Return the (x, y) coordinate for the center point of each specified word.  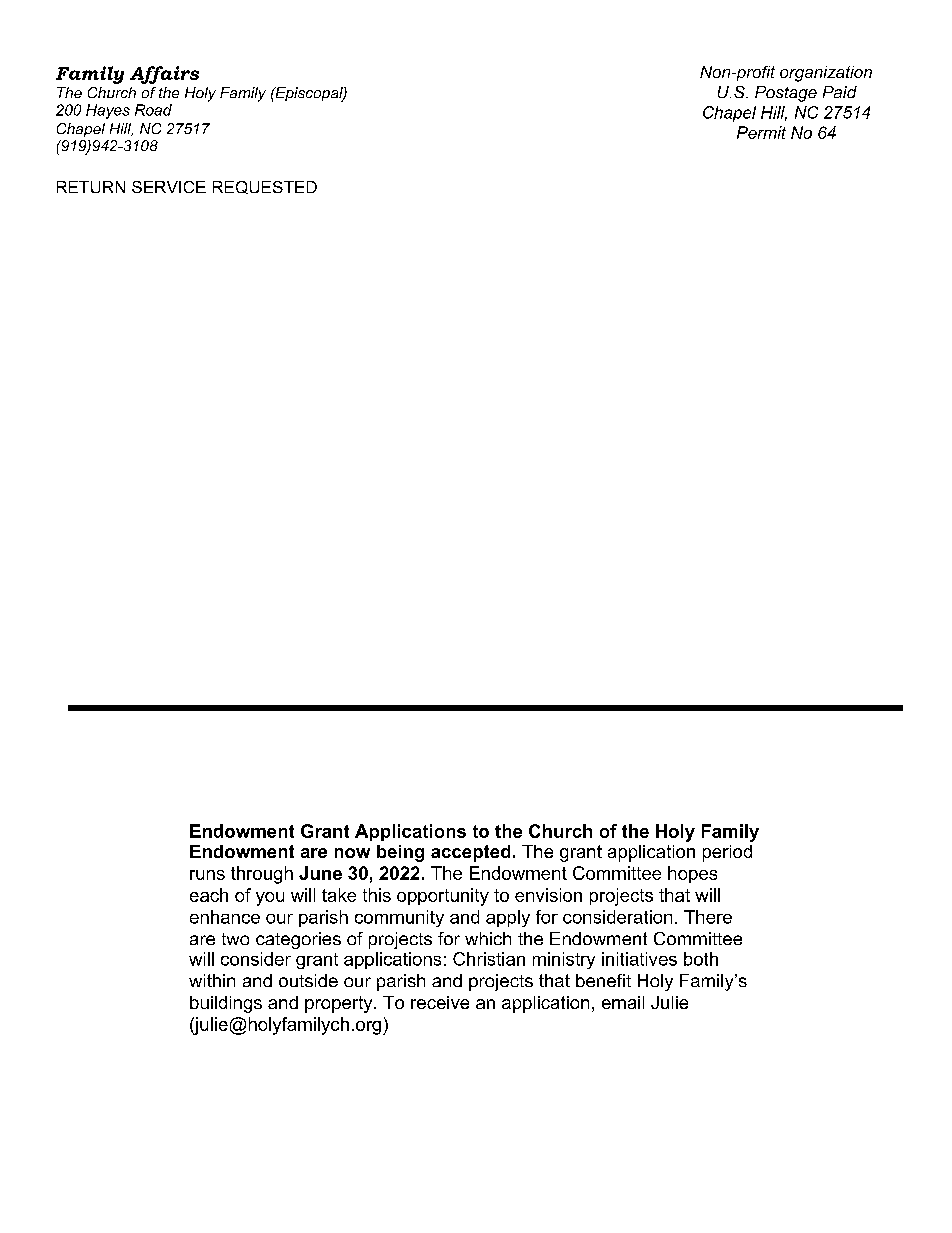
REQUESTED (265, 187)
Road (153, 110)
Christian (489, 959)
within (212, 980)
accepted (470, 853)
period (727, 853)
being (400, 853)
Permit (761, 132)
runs (207, 875)
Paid (840, 92)
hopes (692, 874)
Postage (786, 94)
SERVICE (169, 187)
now (352, 853)
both (701, 959)
